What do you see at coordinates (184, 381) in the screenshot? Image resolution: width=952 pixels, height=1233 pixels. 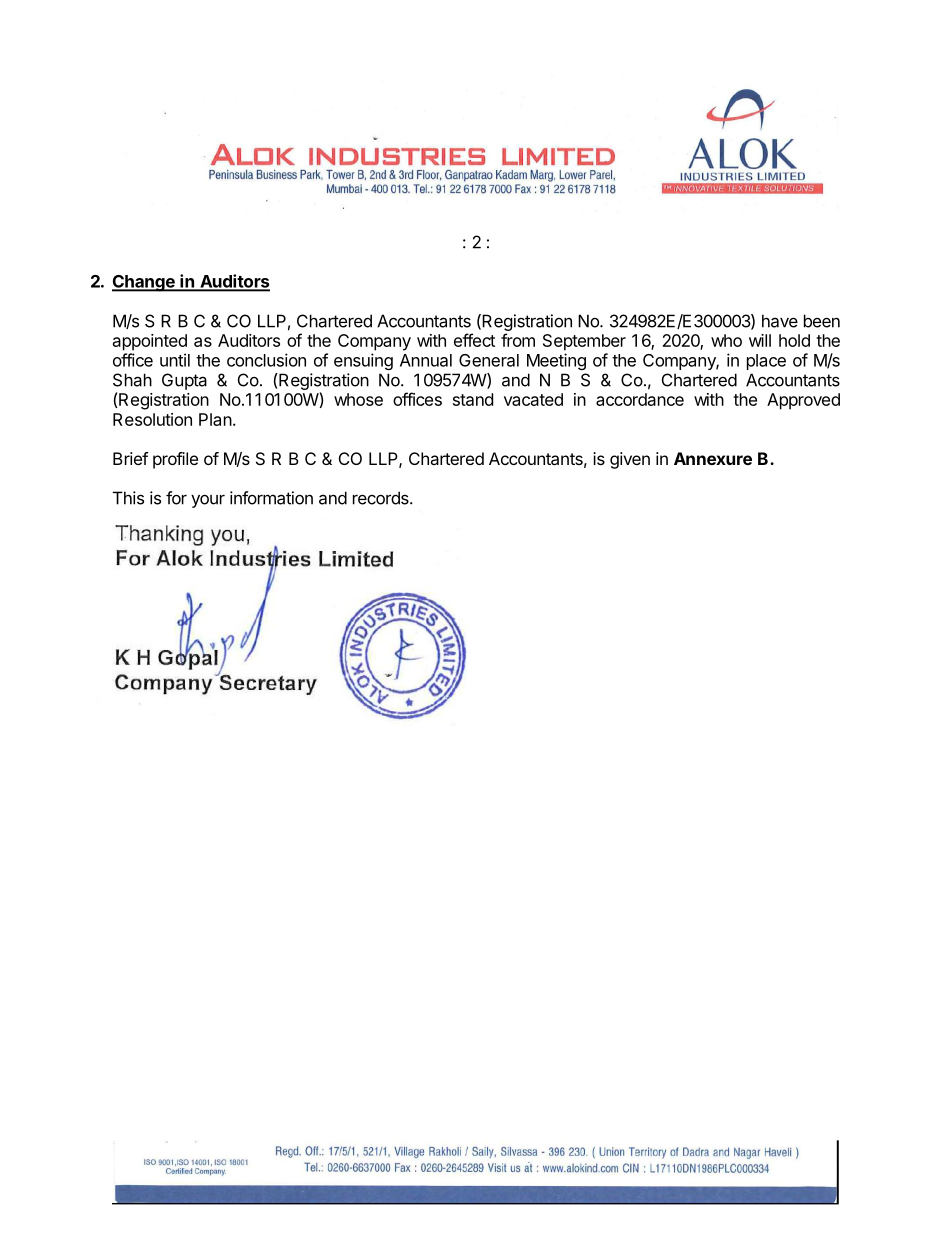 I see `Gupta` at bounding box center [184, 381].
